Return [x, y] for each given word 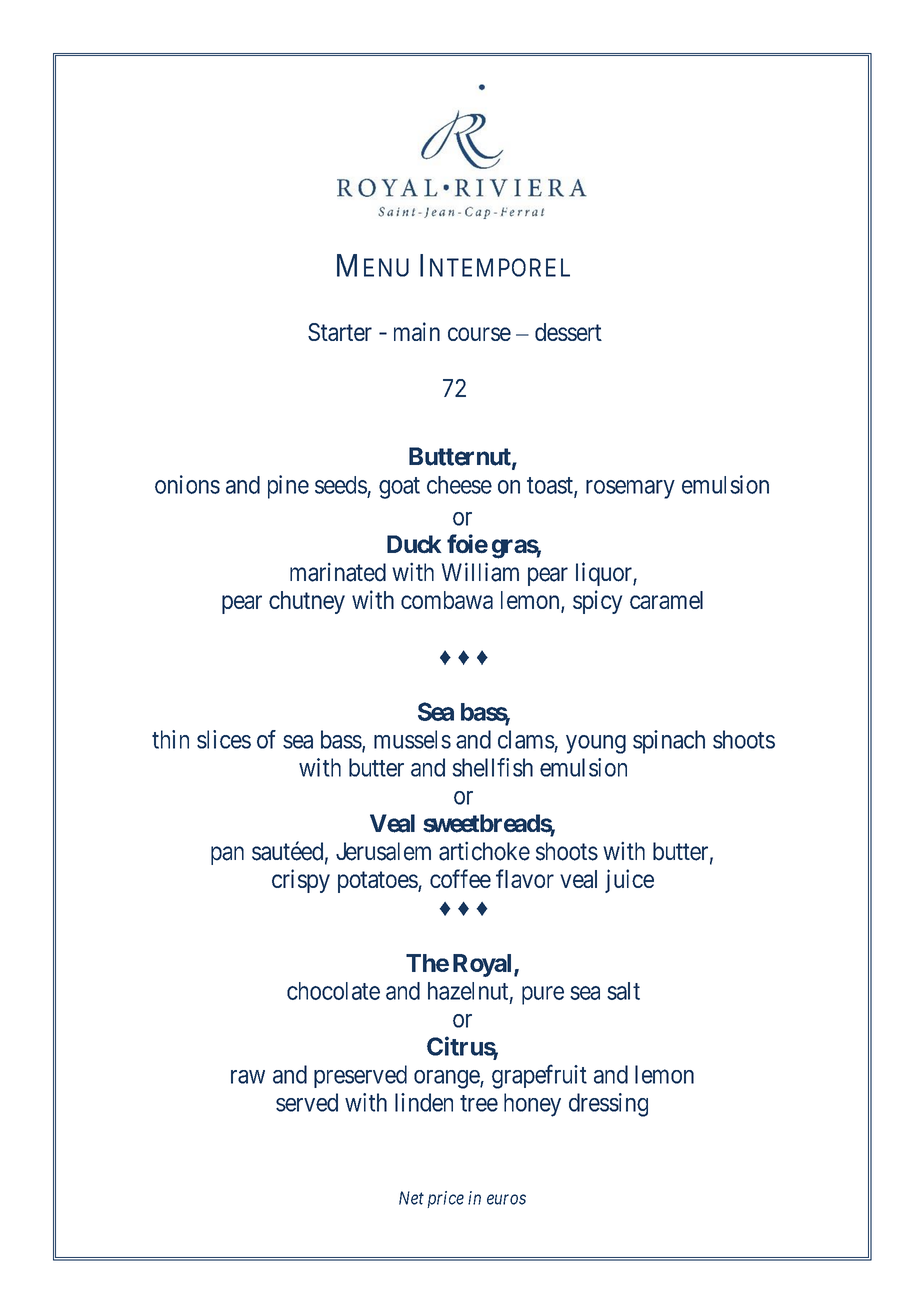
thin [170, 739]
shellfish [493, 767]
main [417, 331]
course [479, 334]
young [596, 744]
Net [411, 1198]
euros [506, 1199]
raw [248, 1077]
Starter [340, 332]
